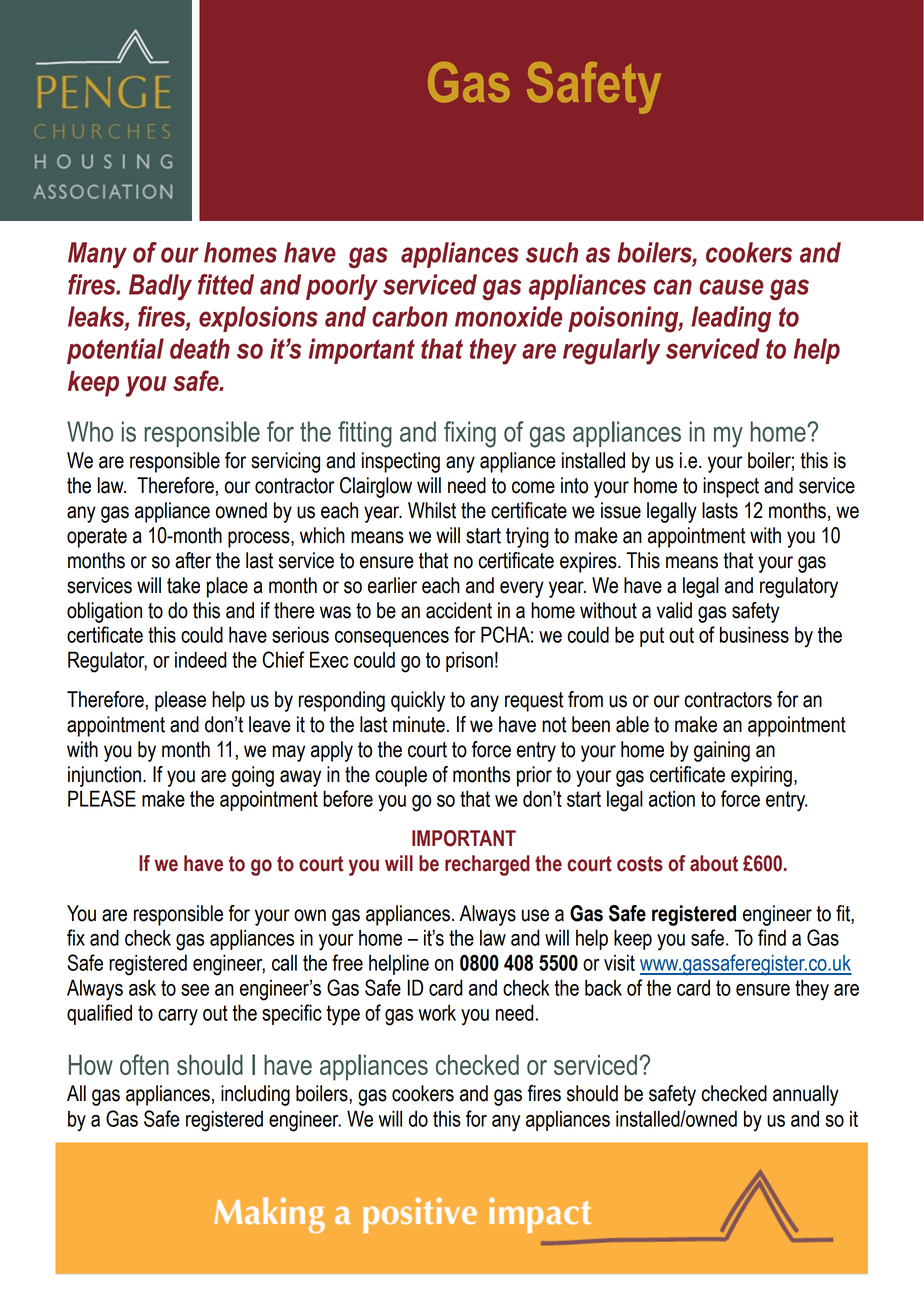 This image has height=1308, width=924. I want to click on issue, so click(621, 510).
